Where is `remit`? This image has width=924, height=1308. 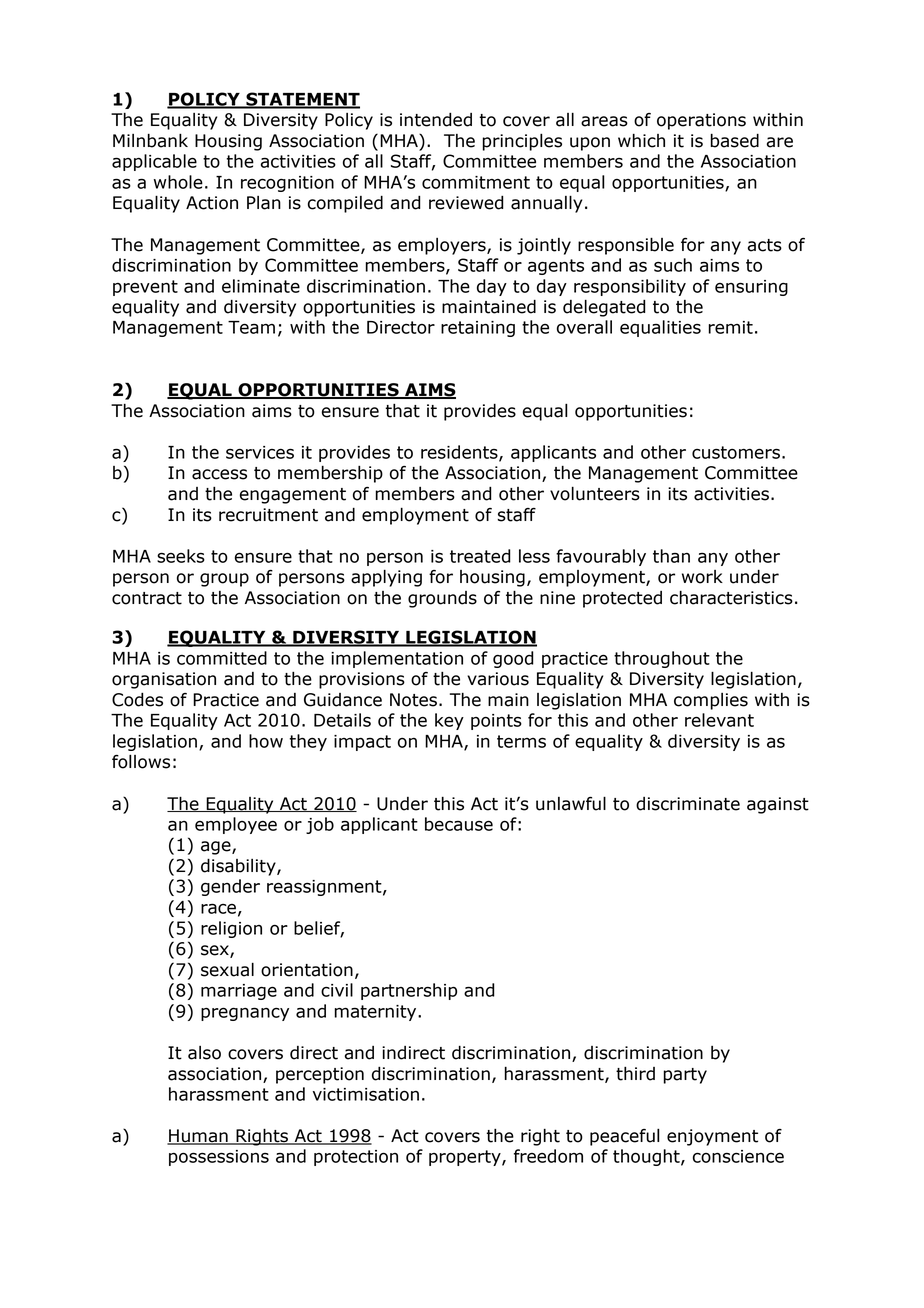
remit is located at coordinates (730, 327).
